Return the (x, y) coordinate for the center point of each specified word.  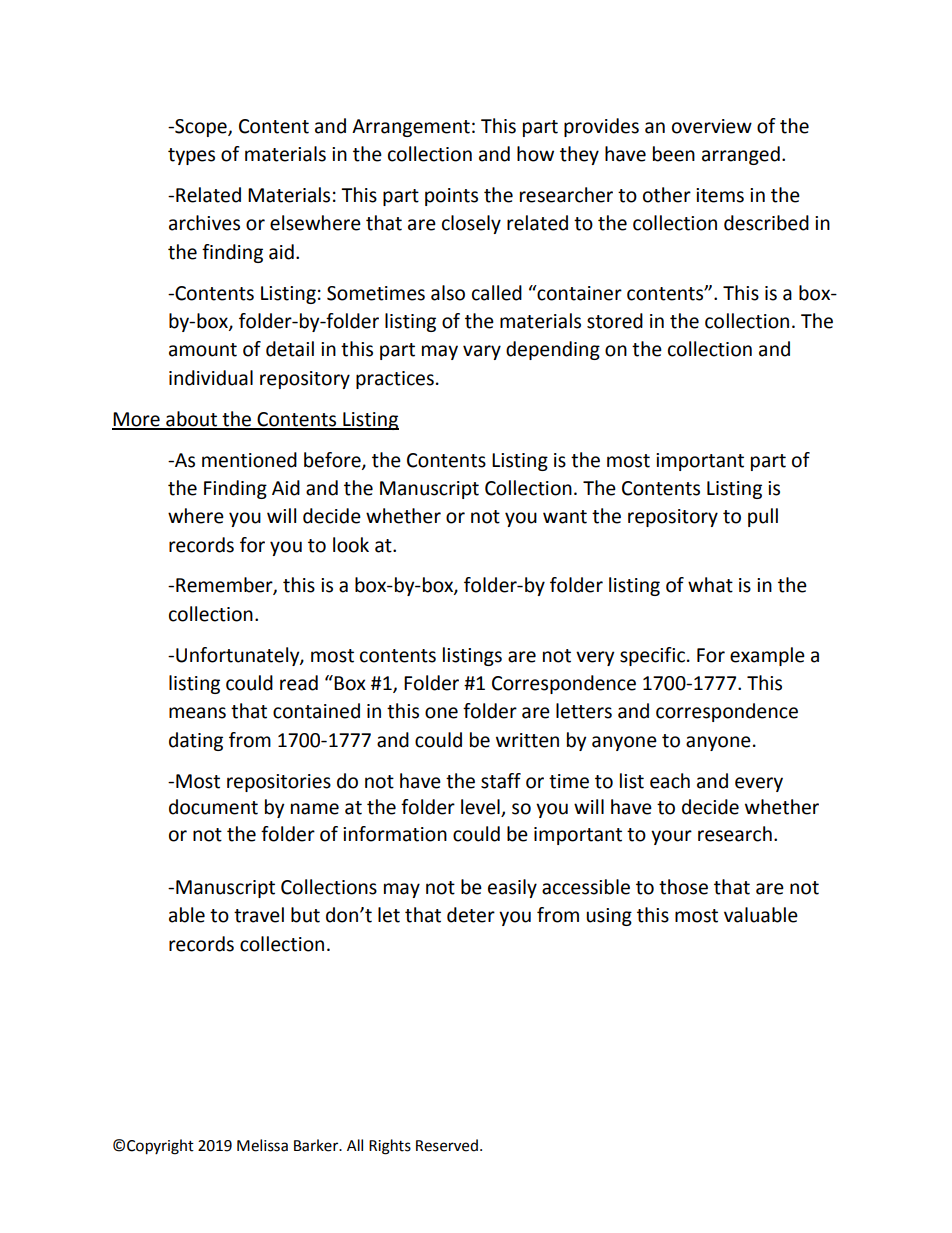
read (299, 683)
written (527, 740)
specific (652, 656)
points (451, 197)
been (674, 154)
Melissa (262, 1145)
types (191, 156)
